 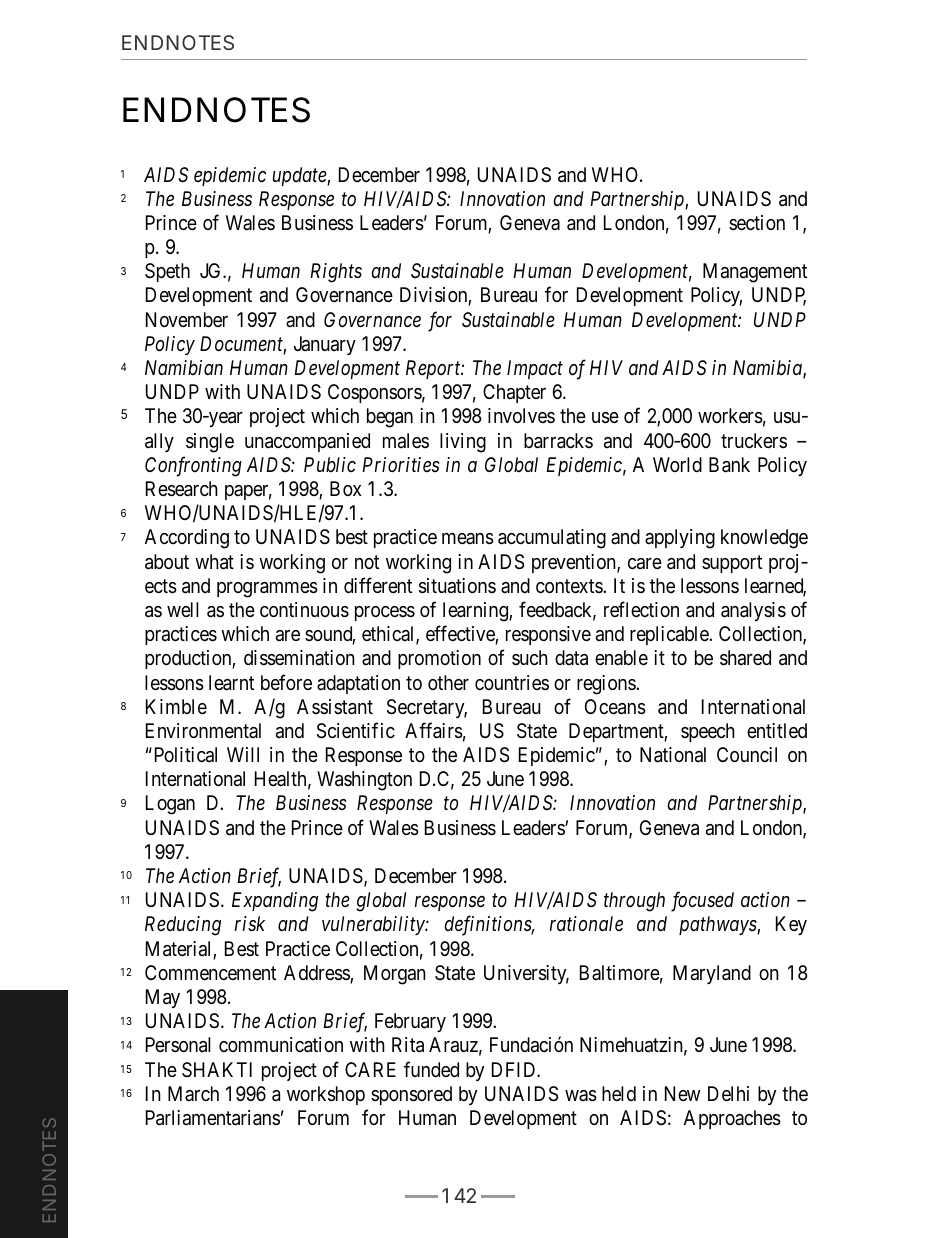 What do you see at coordinates (755, 273) in the page?
I see `Management` at bounding box center [755, 273].
